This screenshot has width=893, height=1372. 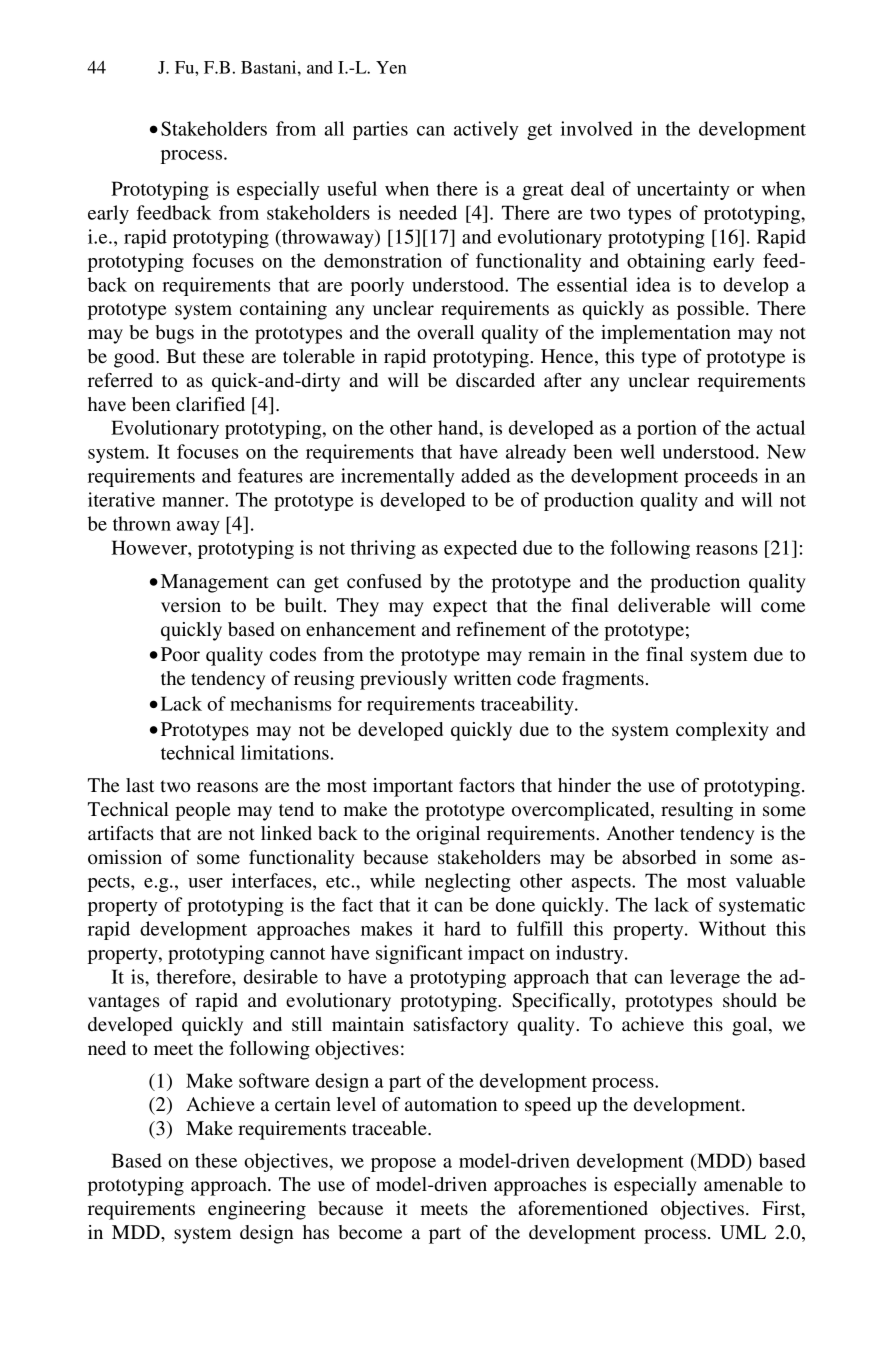 I want to click on propose, so click(x=403, y=1165).
